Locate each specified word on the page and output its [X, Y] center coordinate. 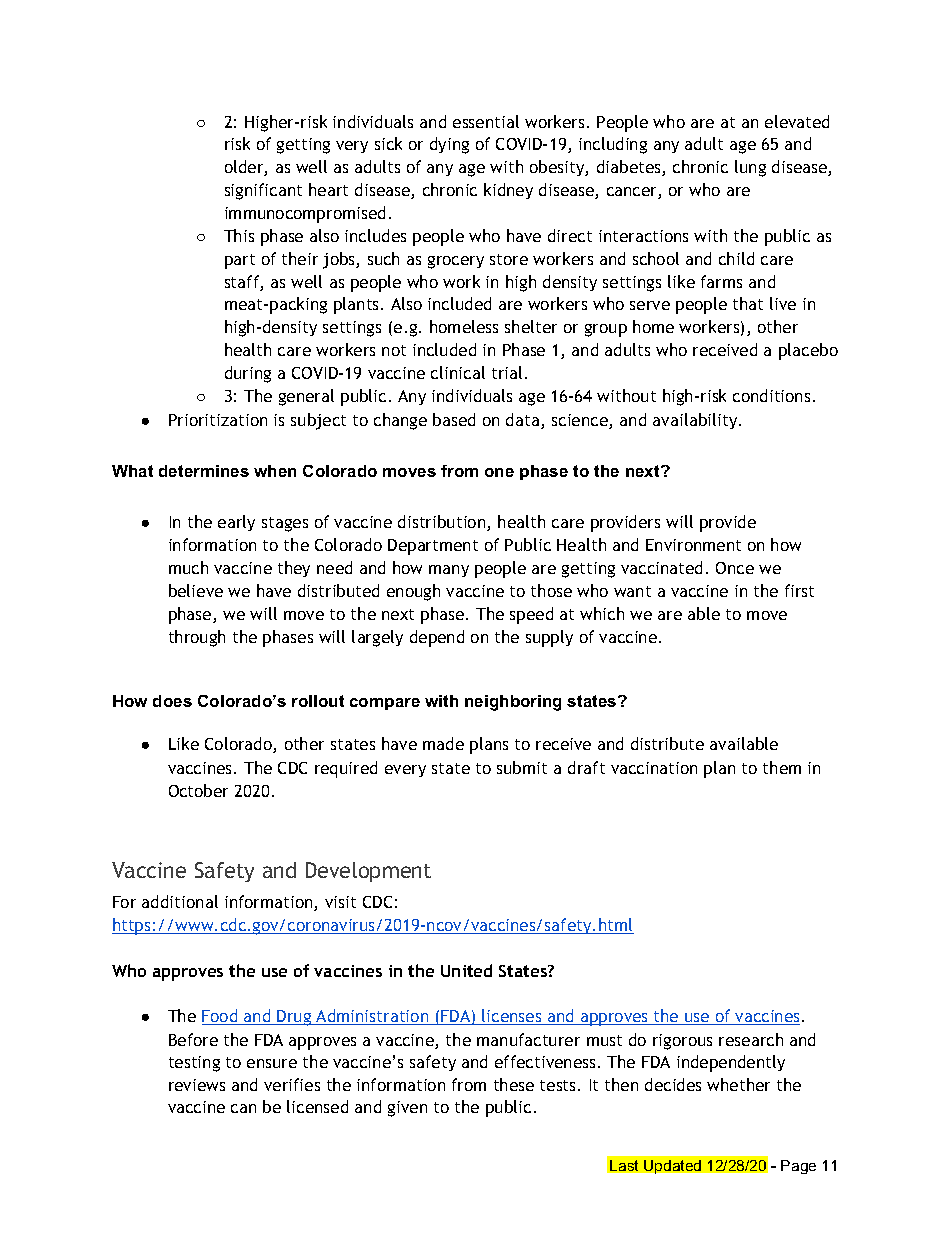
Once [735, 568]
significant [263, 191]
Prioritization [218, 420]
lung [750, 168]
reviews [197, 1085]
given [407, 1109]
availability [696, 421]
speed [531, 615]
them [782, 767]
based [454, 419]
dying [449, 145]
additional [180, 901]
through [197, 638]
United [466, 970]
